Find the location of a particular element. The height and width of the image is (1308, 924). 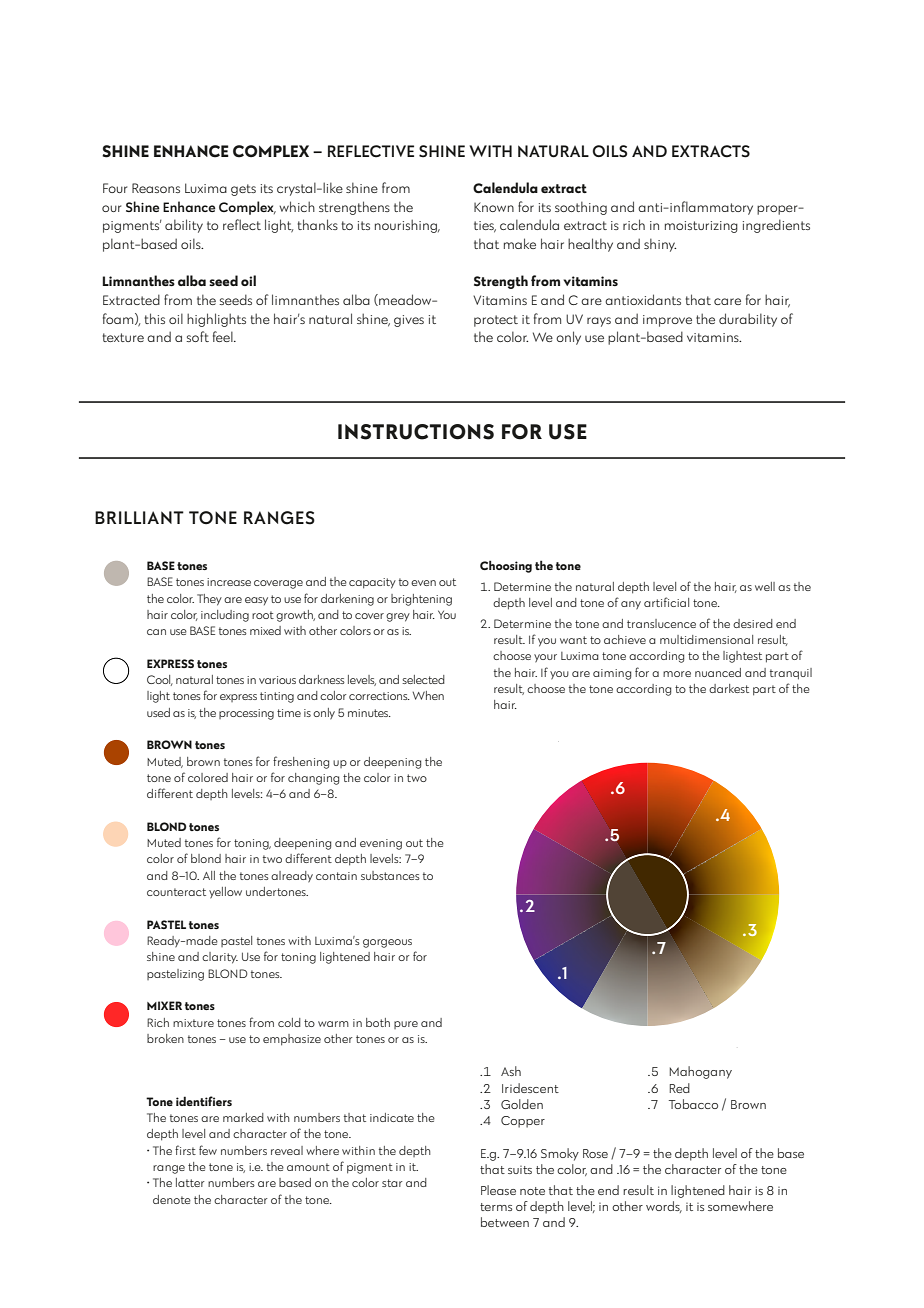

moisturizing is located at coordinates (701, 227).
